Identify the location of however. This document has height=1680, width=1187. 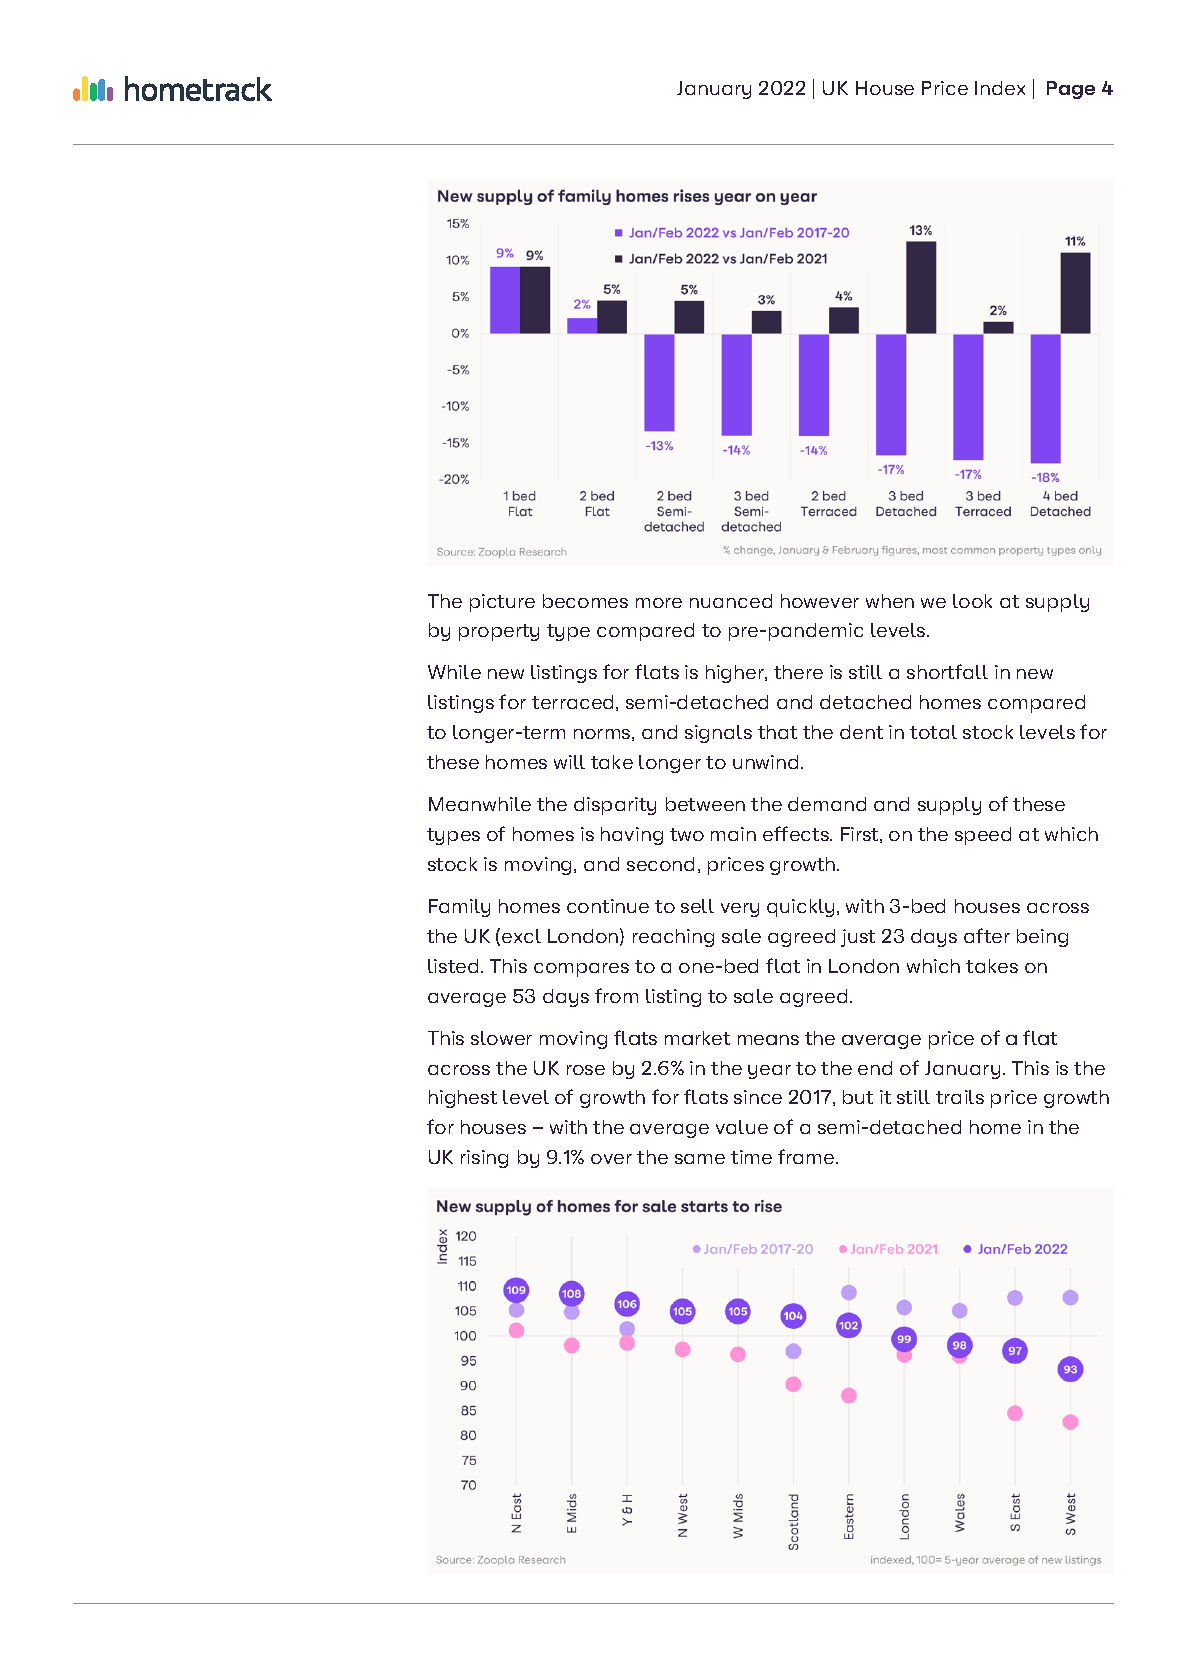
(820, 601).
